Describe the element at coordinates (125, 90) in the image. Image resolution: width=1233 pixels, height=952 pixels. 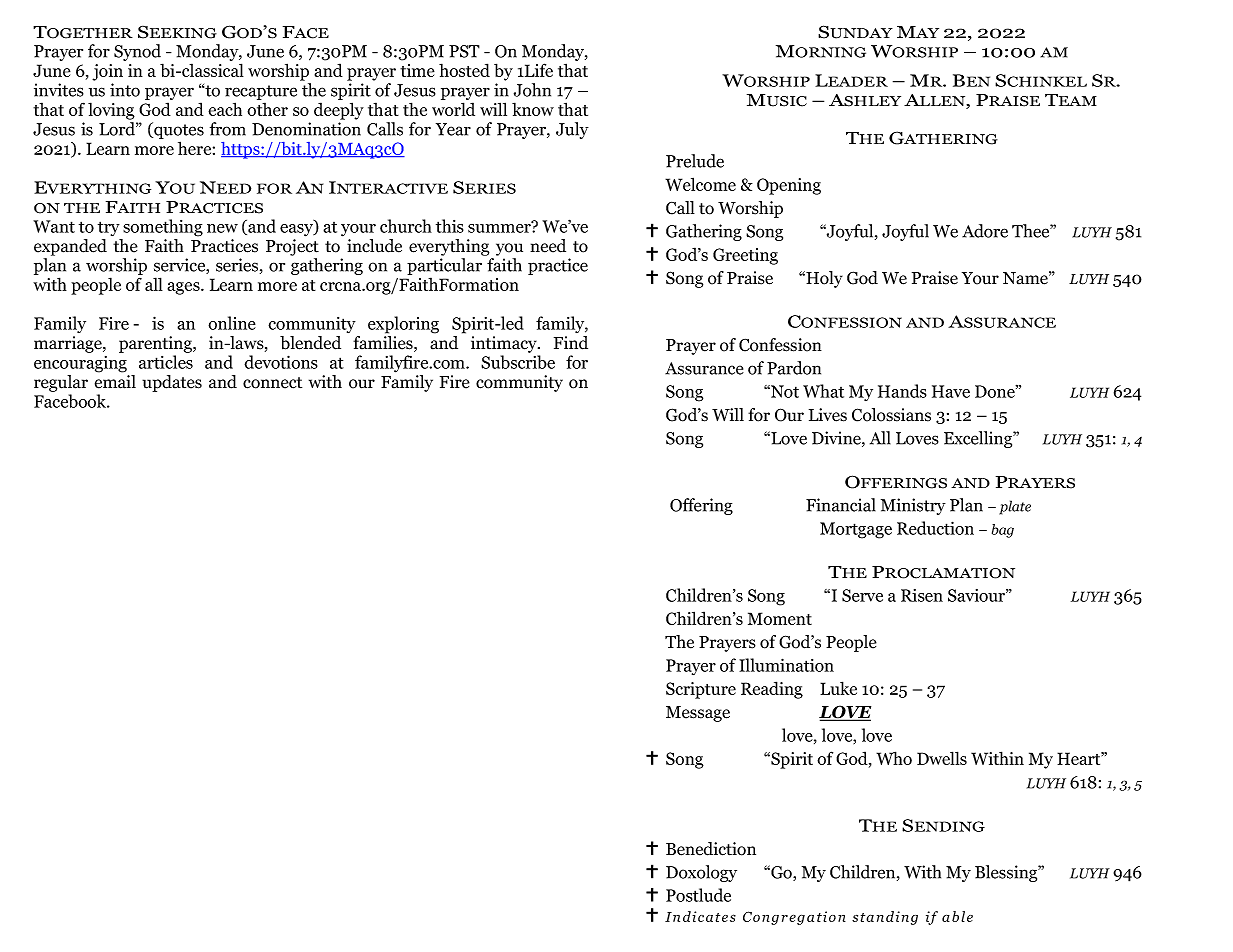
I see `into` at that location.
